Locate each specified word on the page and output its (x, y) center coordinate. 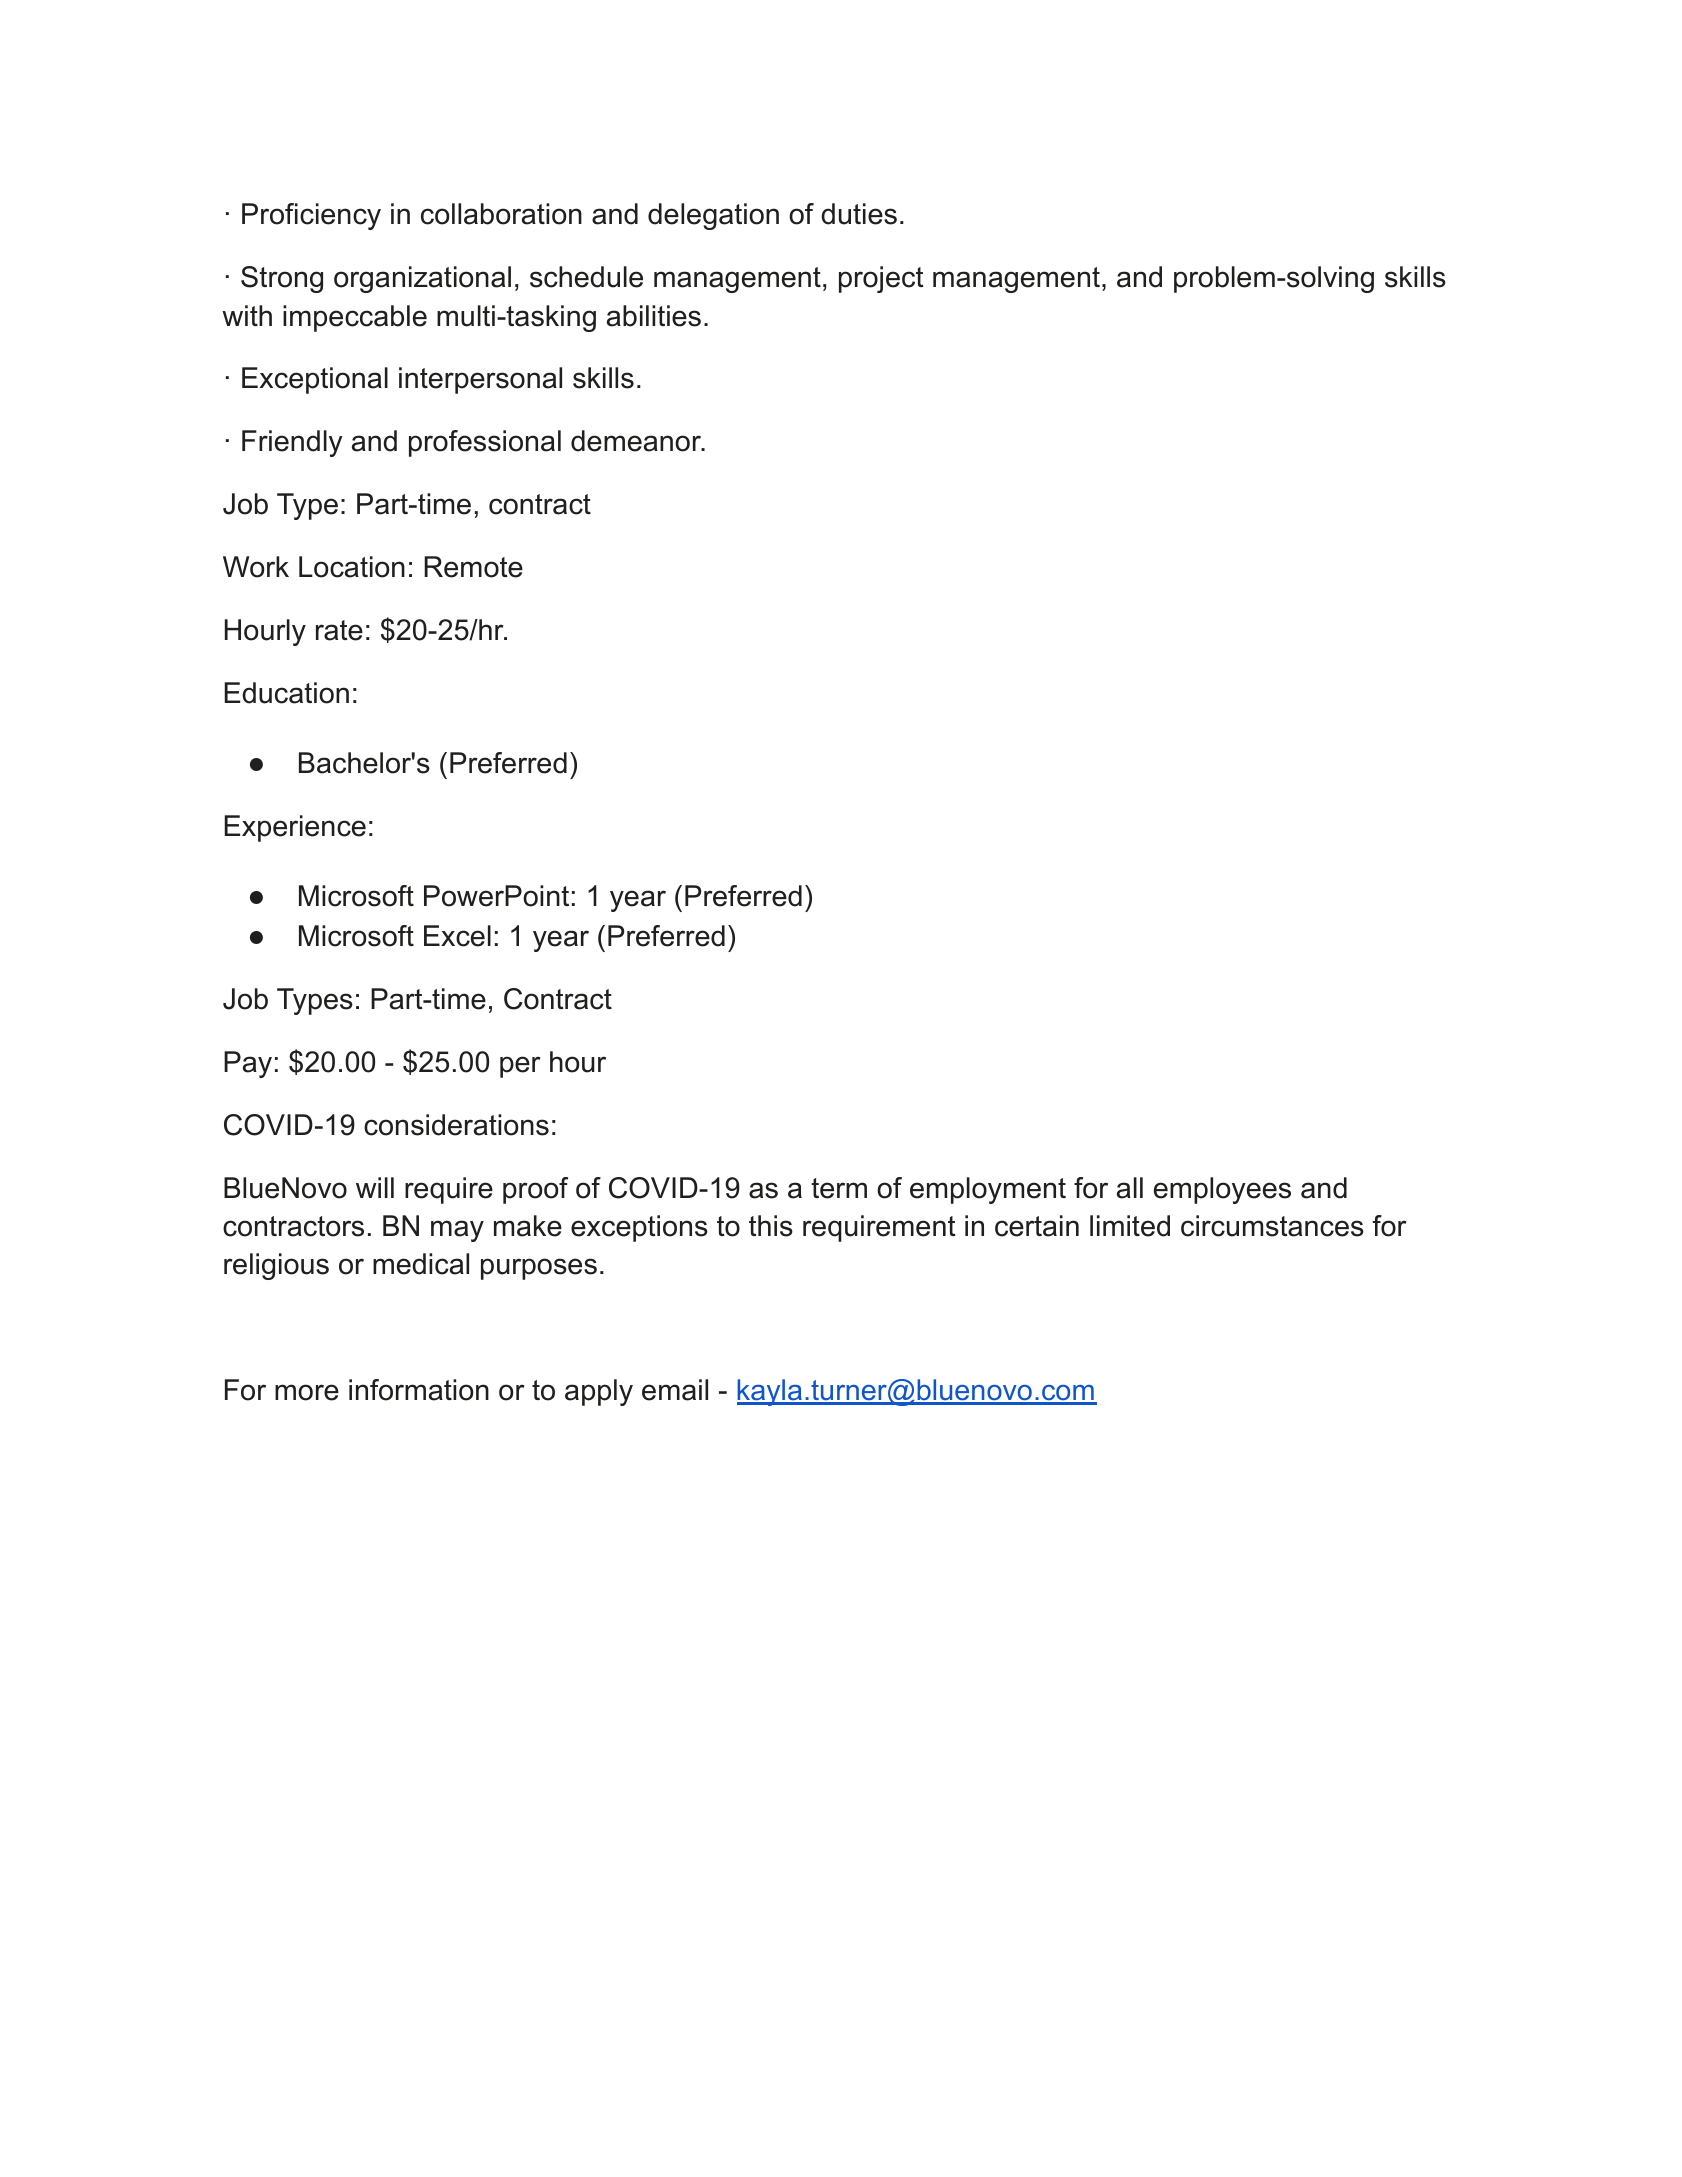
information (419, 1390)
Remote (473, 567)
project (881, 279)
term (839, 1188)
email (675, 1390)
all (1130, 1188)
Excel (457, 936)
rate (339, 630)
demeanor (637, 441)
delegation (713, 216)
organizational (422, 279)
